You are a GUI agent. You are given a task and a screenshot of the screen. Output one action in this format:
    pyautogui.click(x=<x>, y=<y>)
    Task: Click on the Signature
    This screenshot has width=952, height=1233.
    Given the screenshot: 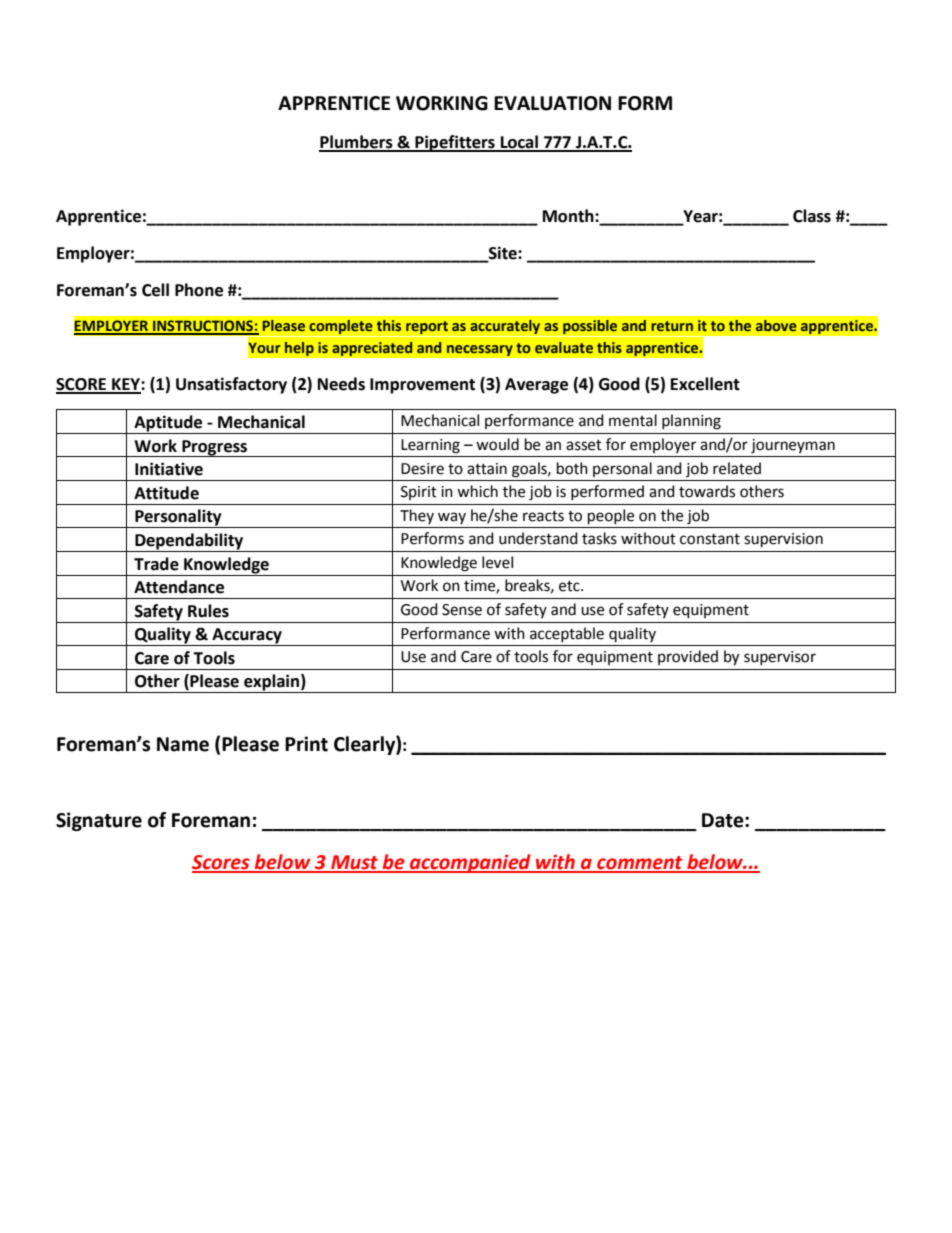 What is the action you would take?
    pyautogui.click(x=99, y=821)
